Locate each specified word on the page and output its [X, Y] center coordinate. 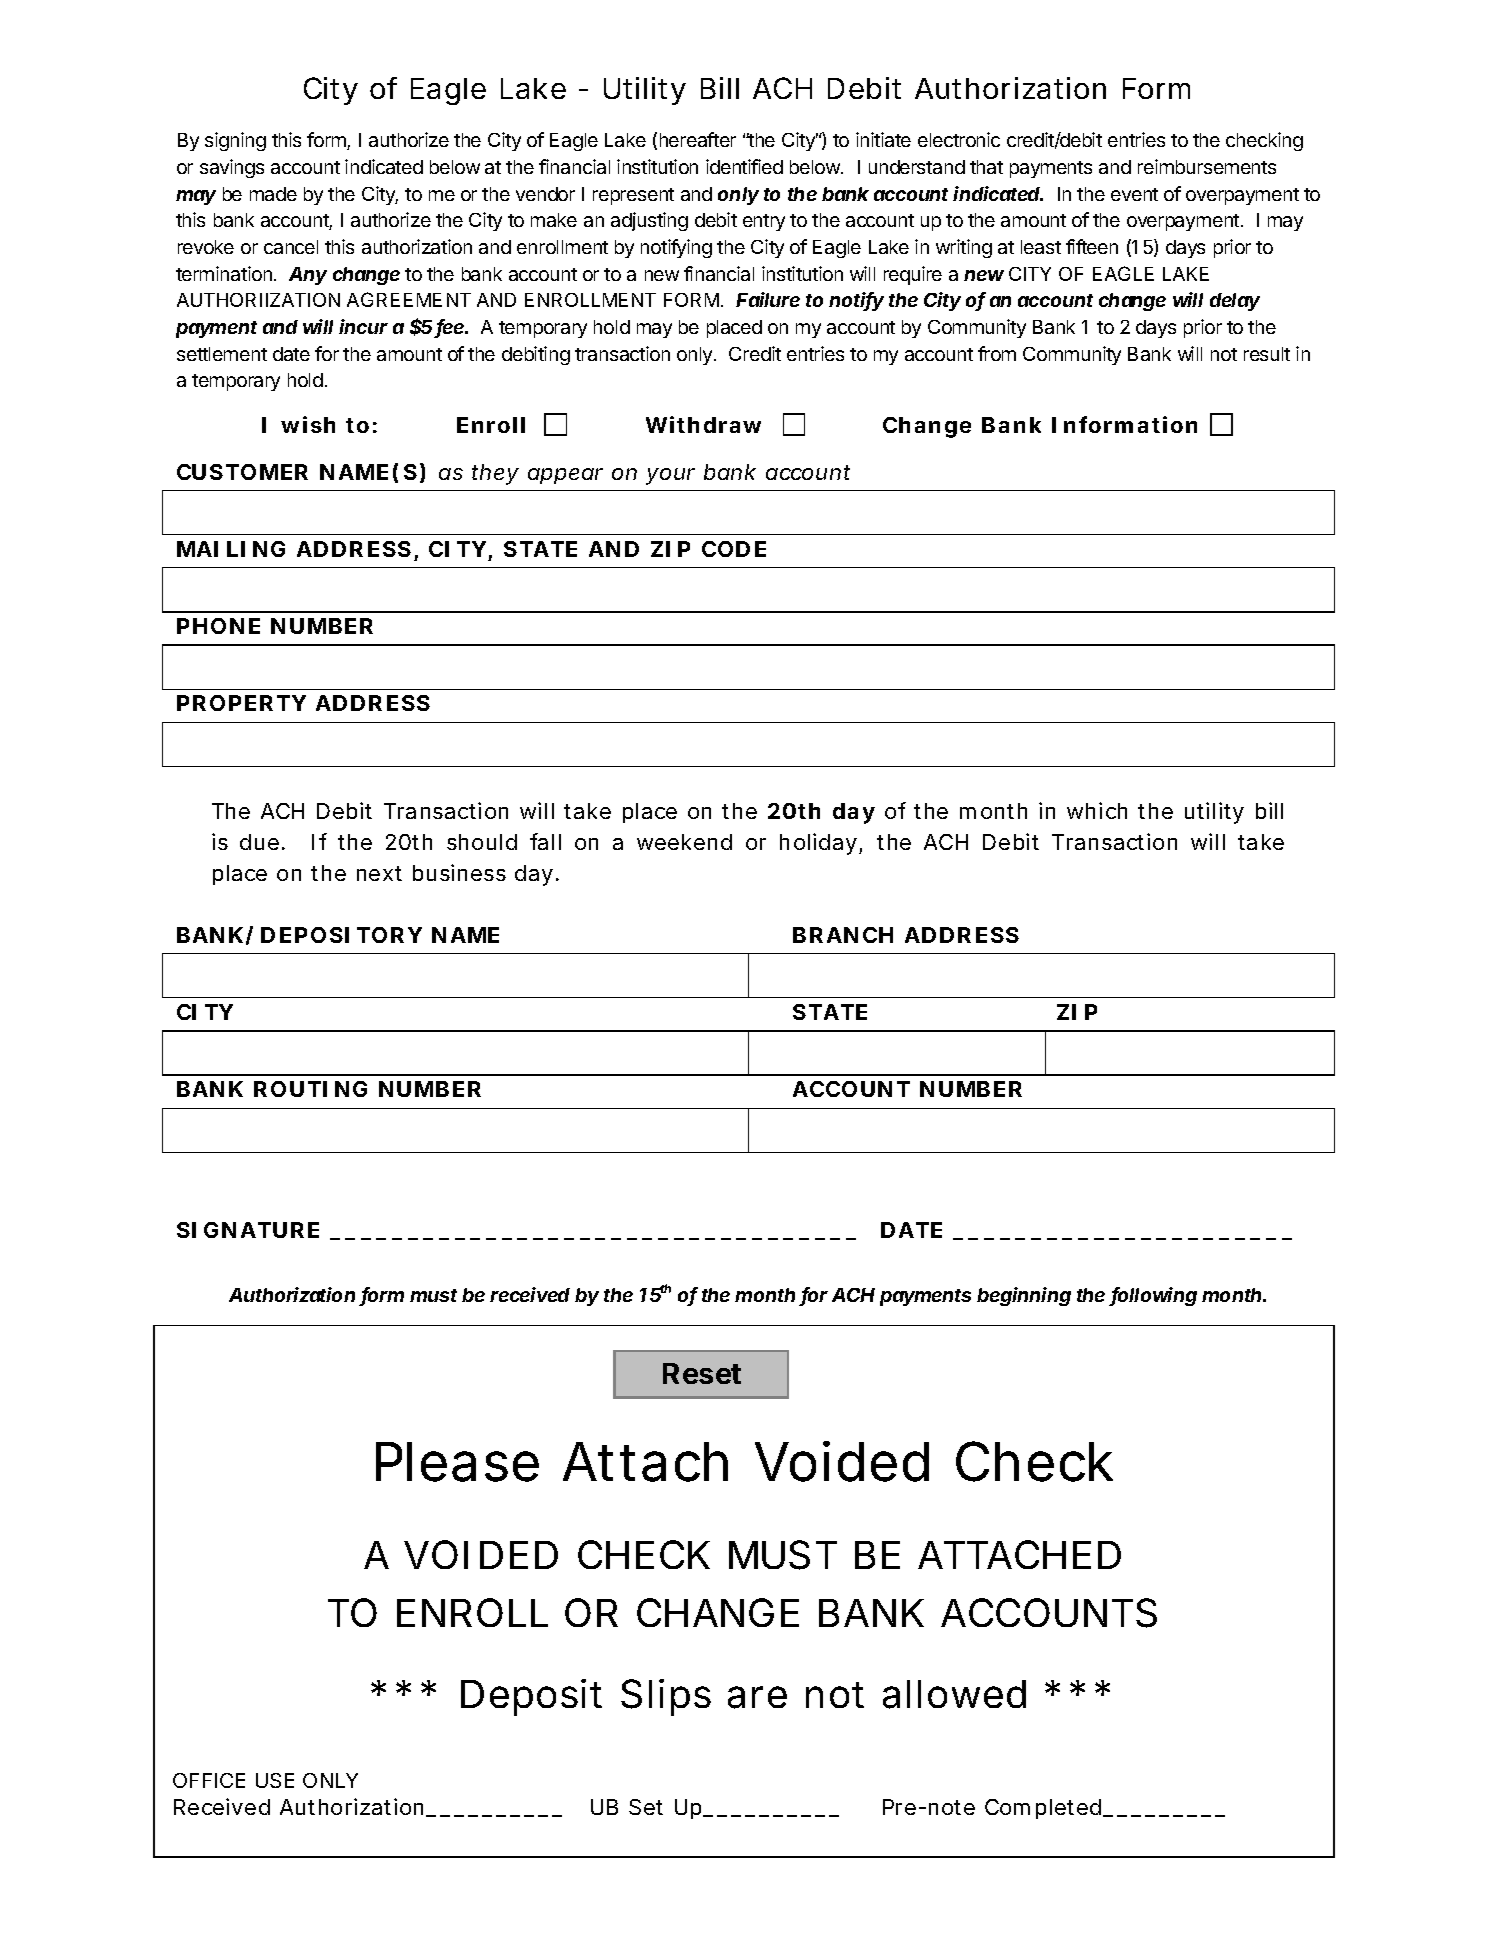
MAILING [231, 549]
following [1154, 1296]
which [1097, 810]
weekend [684, 842]
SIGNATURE [248, 1230]
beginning [1024, 1296]
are [757, 1697]
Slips [666, 1697]
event [1134, 194]
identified [744, 166]
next [379, 873]
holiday [818, 844]
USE [275, 1780]
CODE [734, 549]
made [273, 194]
